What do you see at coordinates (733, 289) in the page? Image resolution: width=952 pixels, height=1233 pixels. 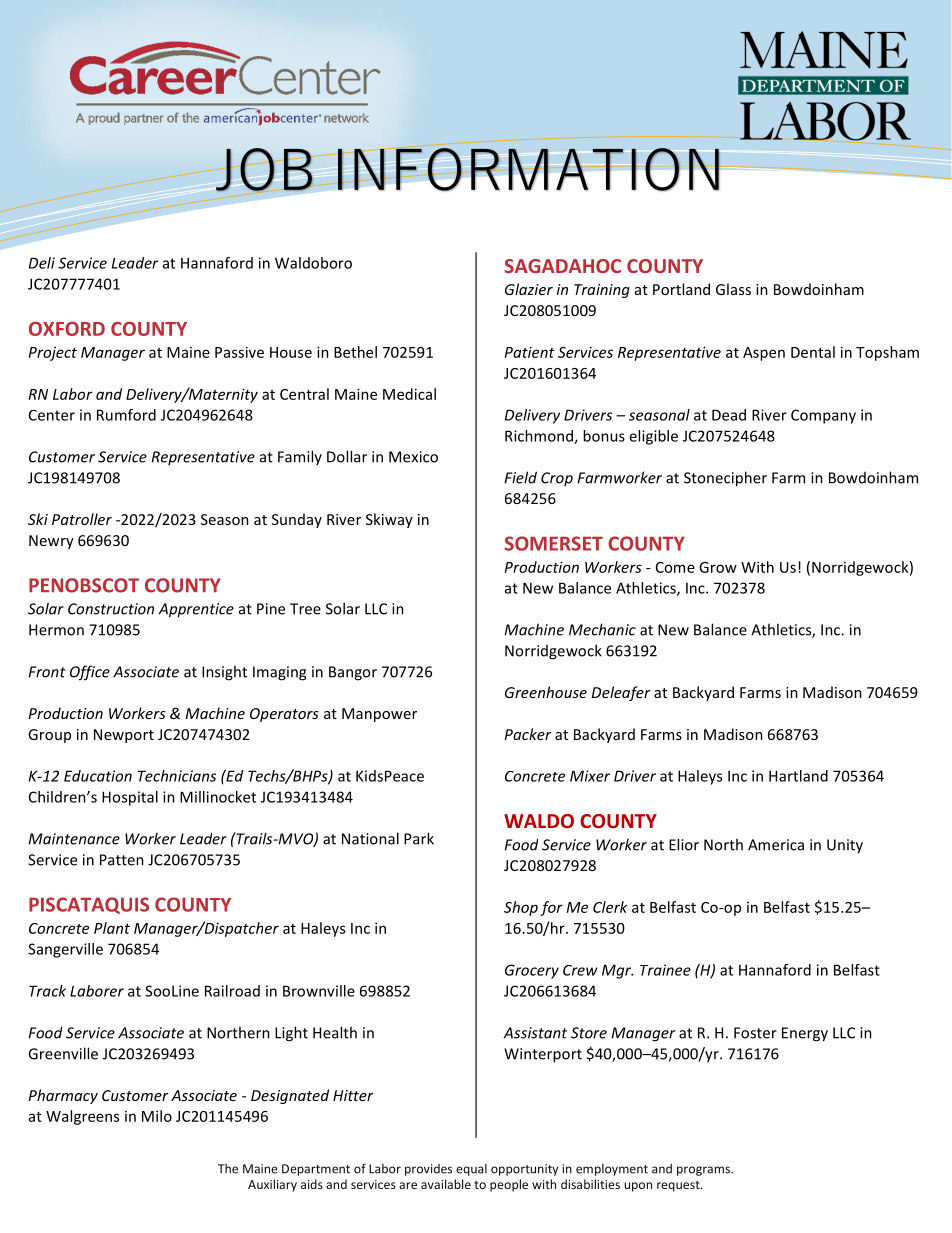 I see `Glass` at bounding box center [733, 289].
